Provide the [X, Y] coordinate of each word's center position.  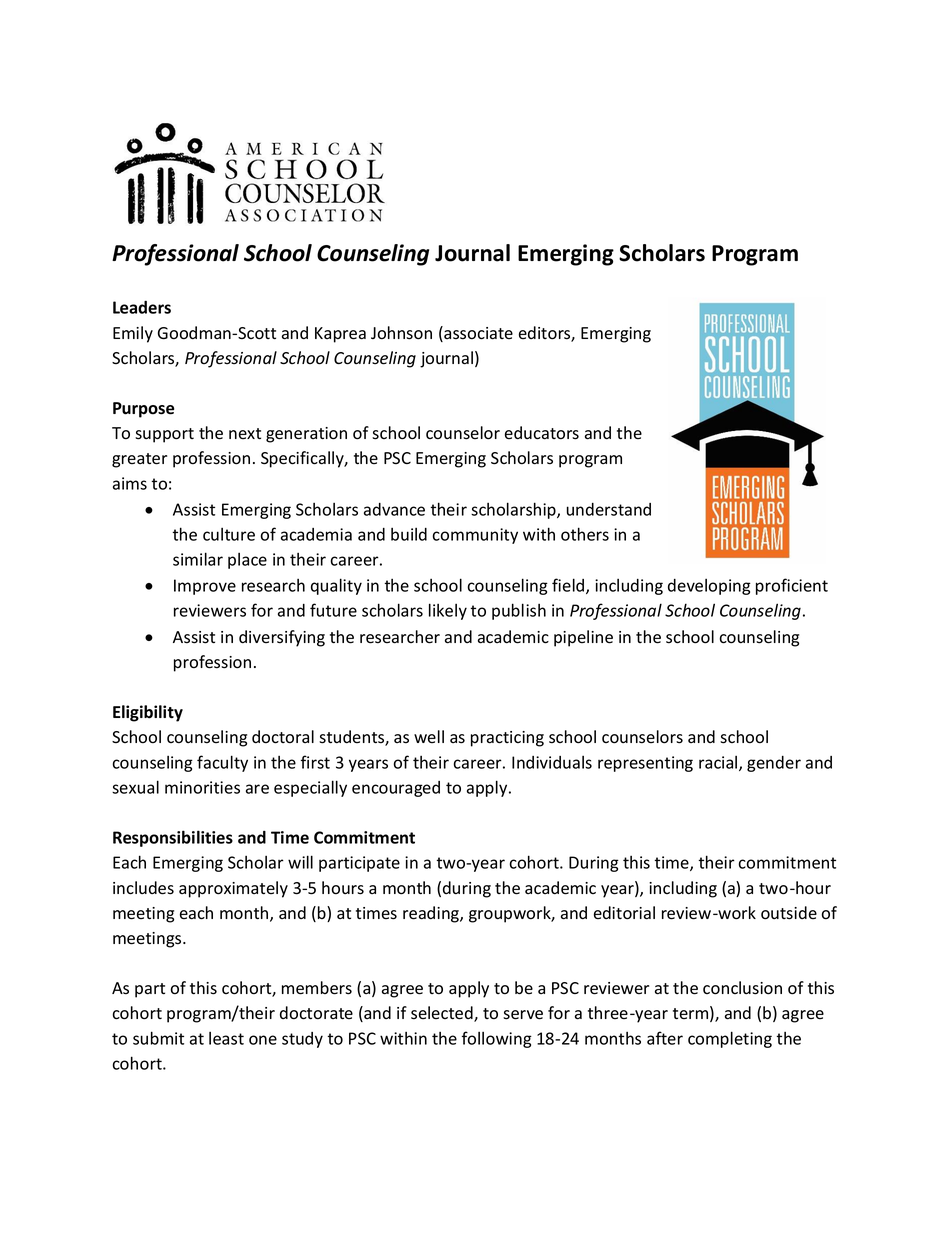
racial [719, 763]
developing [709, 587]
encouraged [396, 789]
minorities [202, 787]
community [475, 536]
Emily [133, 334]
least [226, 1038]
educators [542, 433]
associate [477, 334]
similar [198, 559]
